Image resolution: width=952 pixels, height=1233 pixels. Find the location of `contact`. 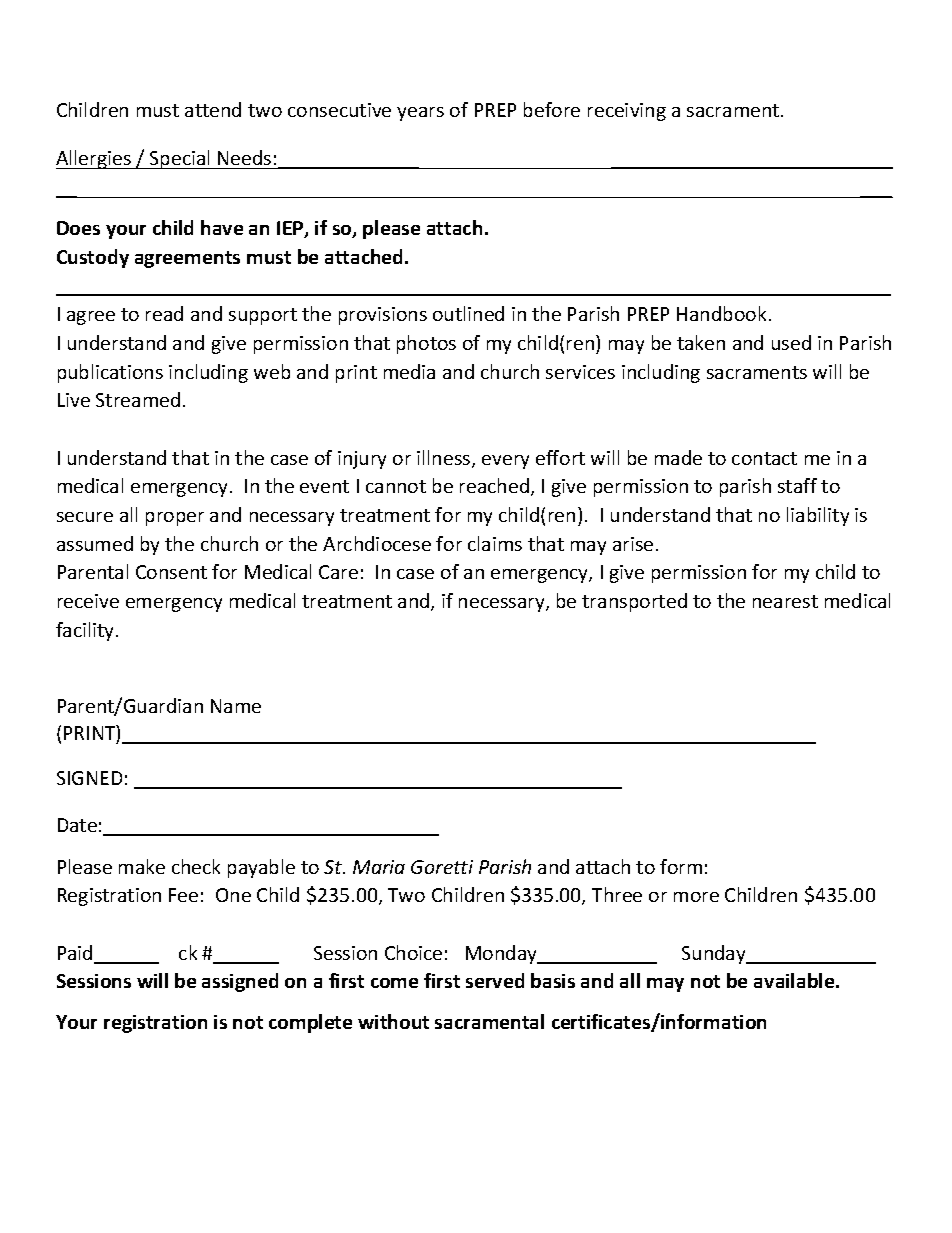

contact is located at coordinates (764, 458).
